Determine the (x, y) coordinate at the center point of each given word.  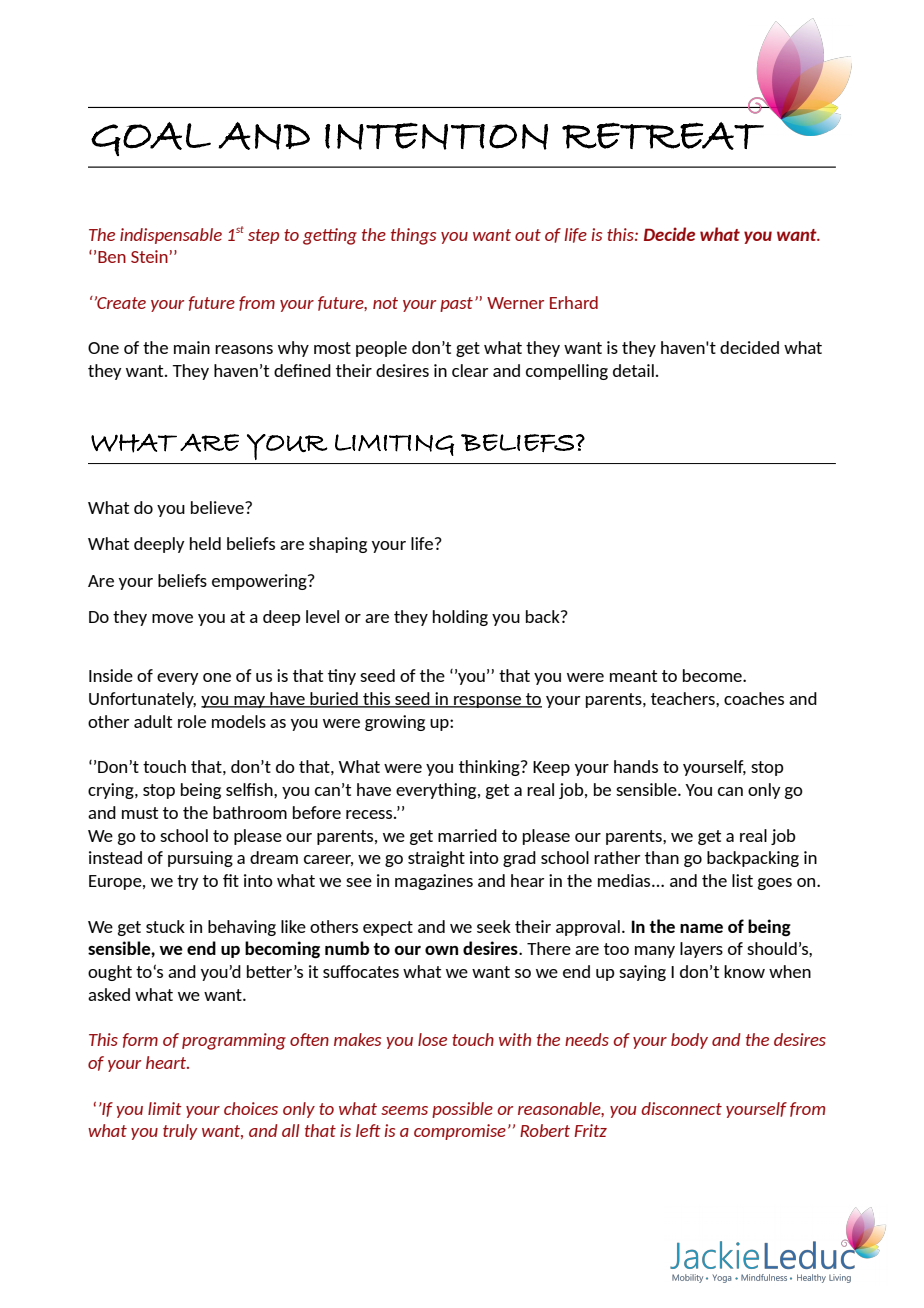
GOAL (151, 139)
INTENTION (436, 136)
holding (460, 618)
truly (180, 1132)
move (172, 618)
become (713, 675)
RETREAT (663, 136)
